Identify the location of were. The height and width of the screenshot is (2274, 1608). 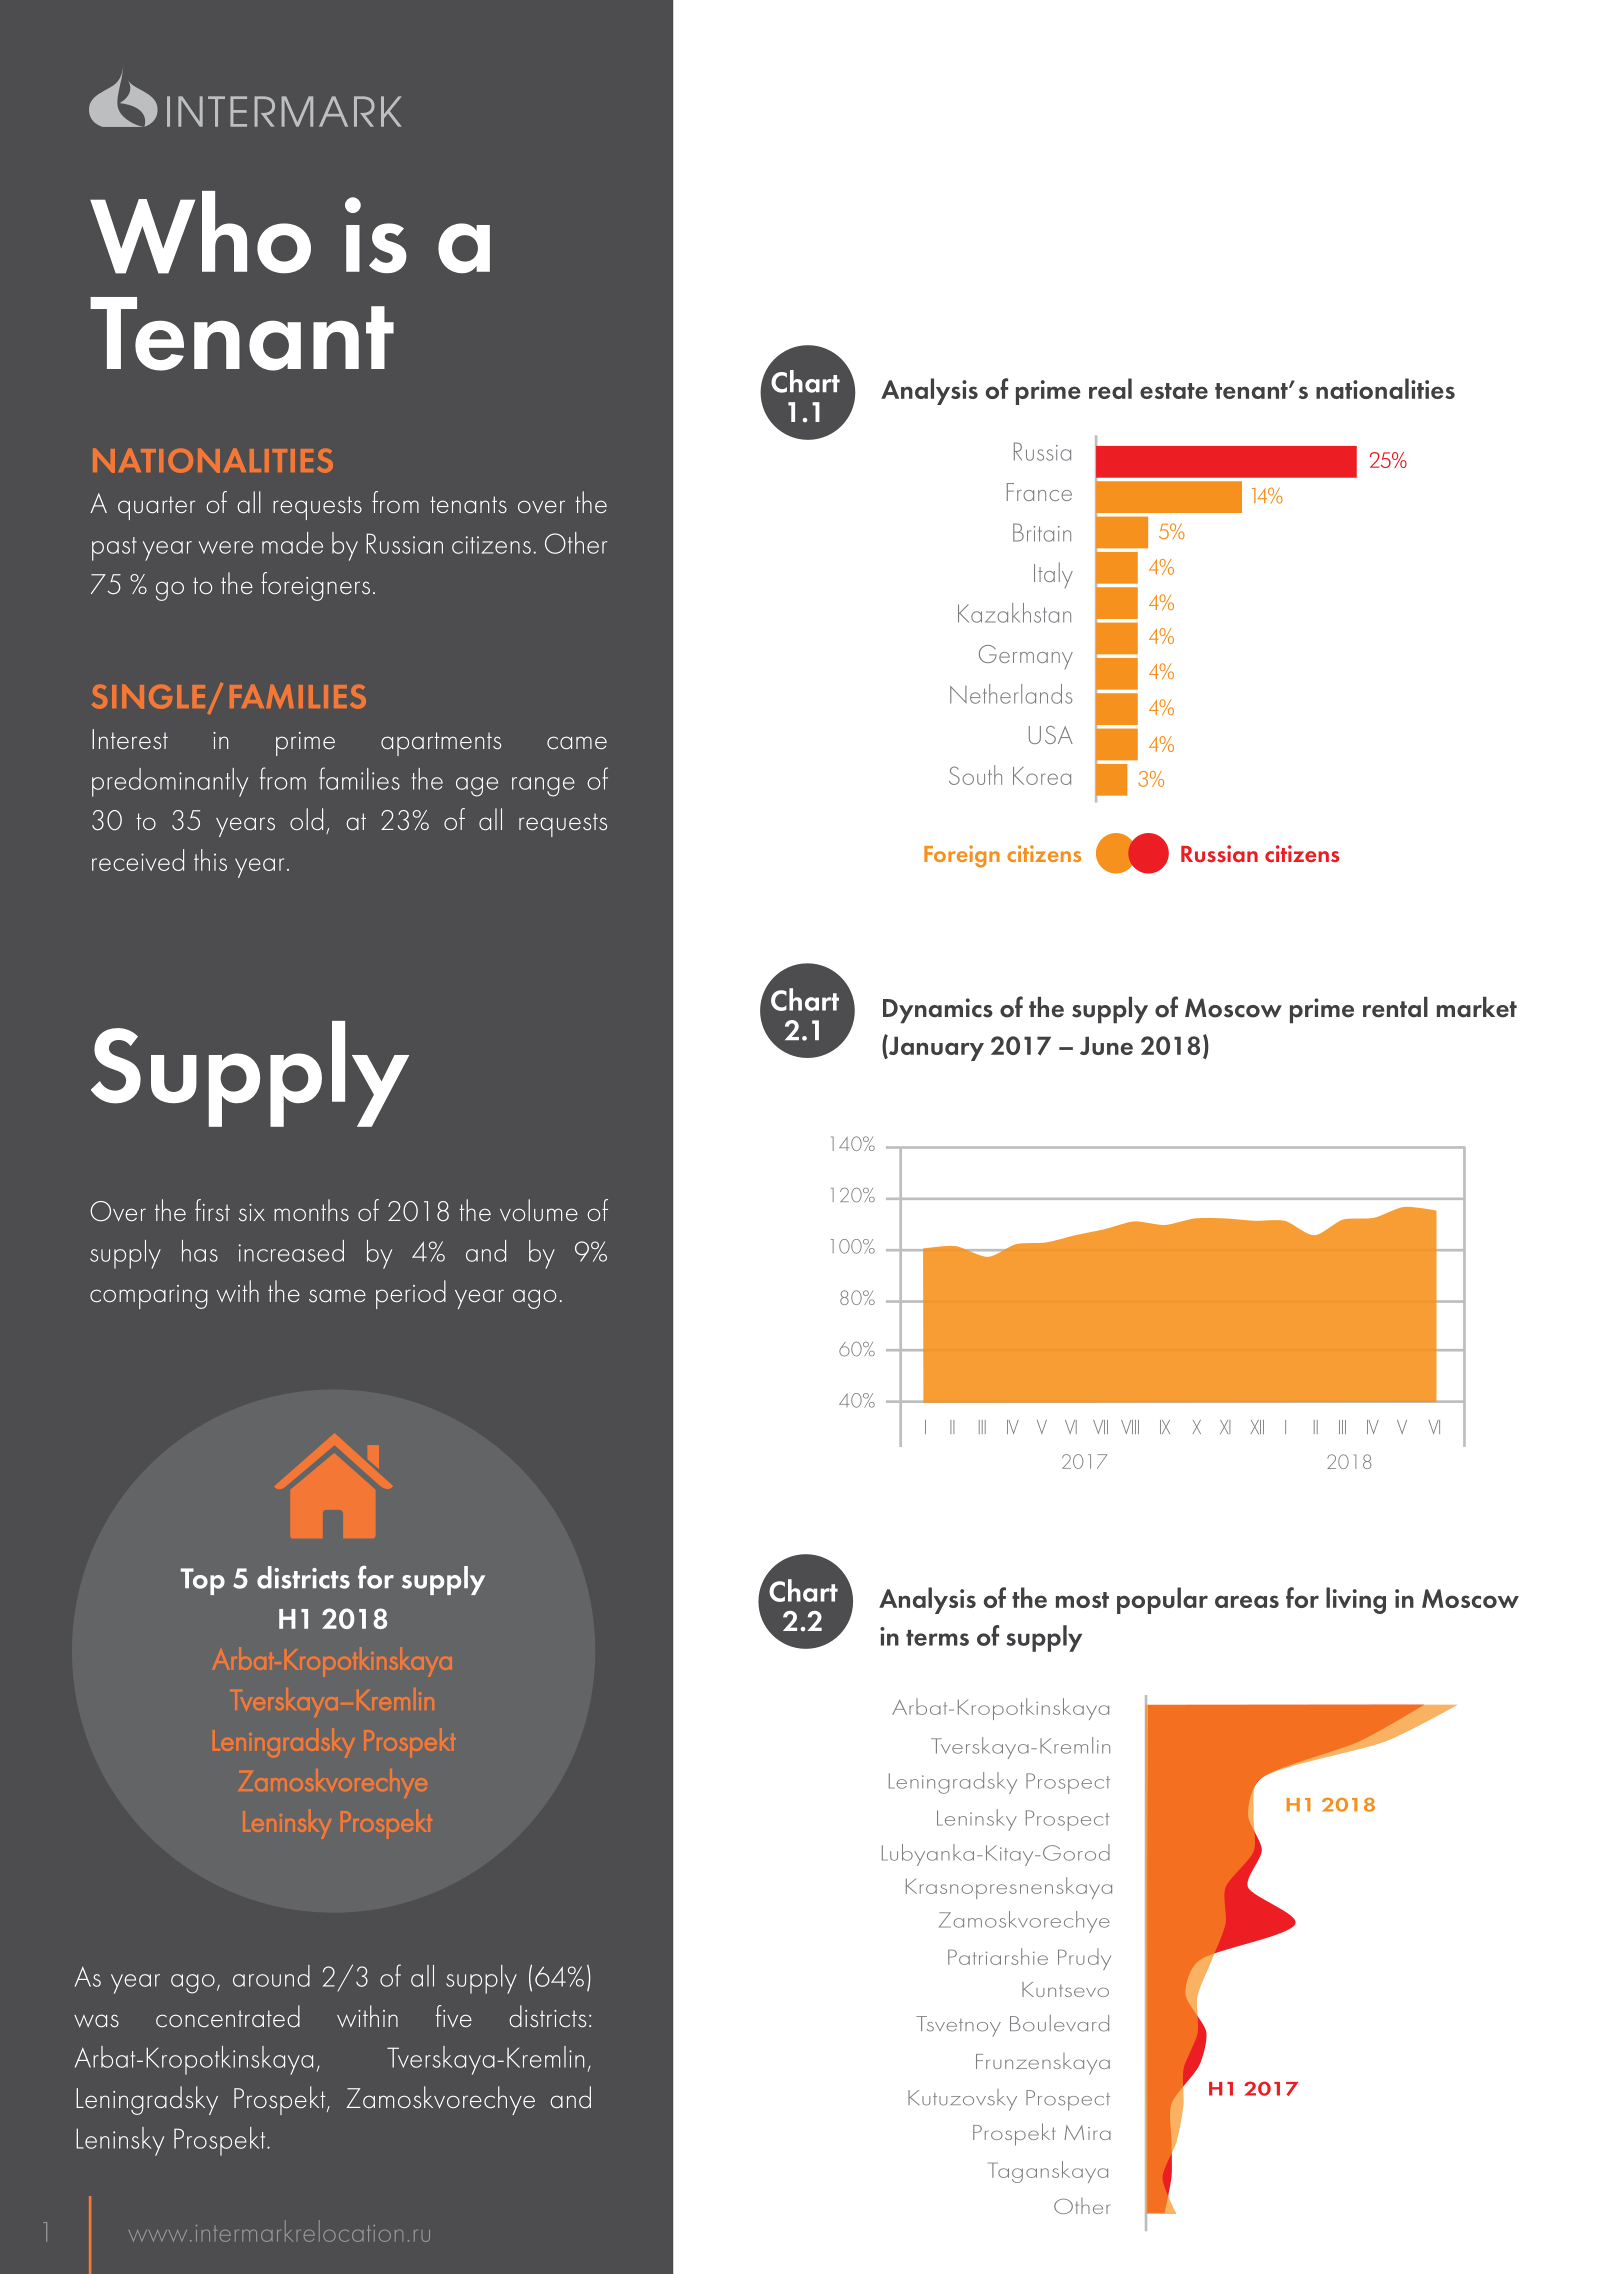
(226, 547).
